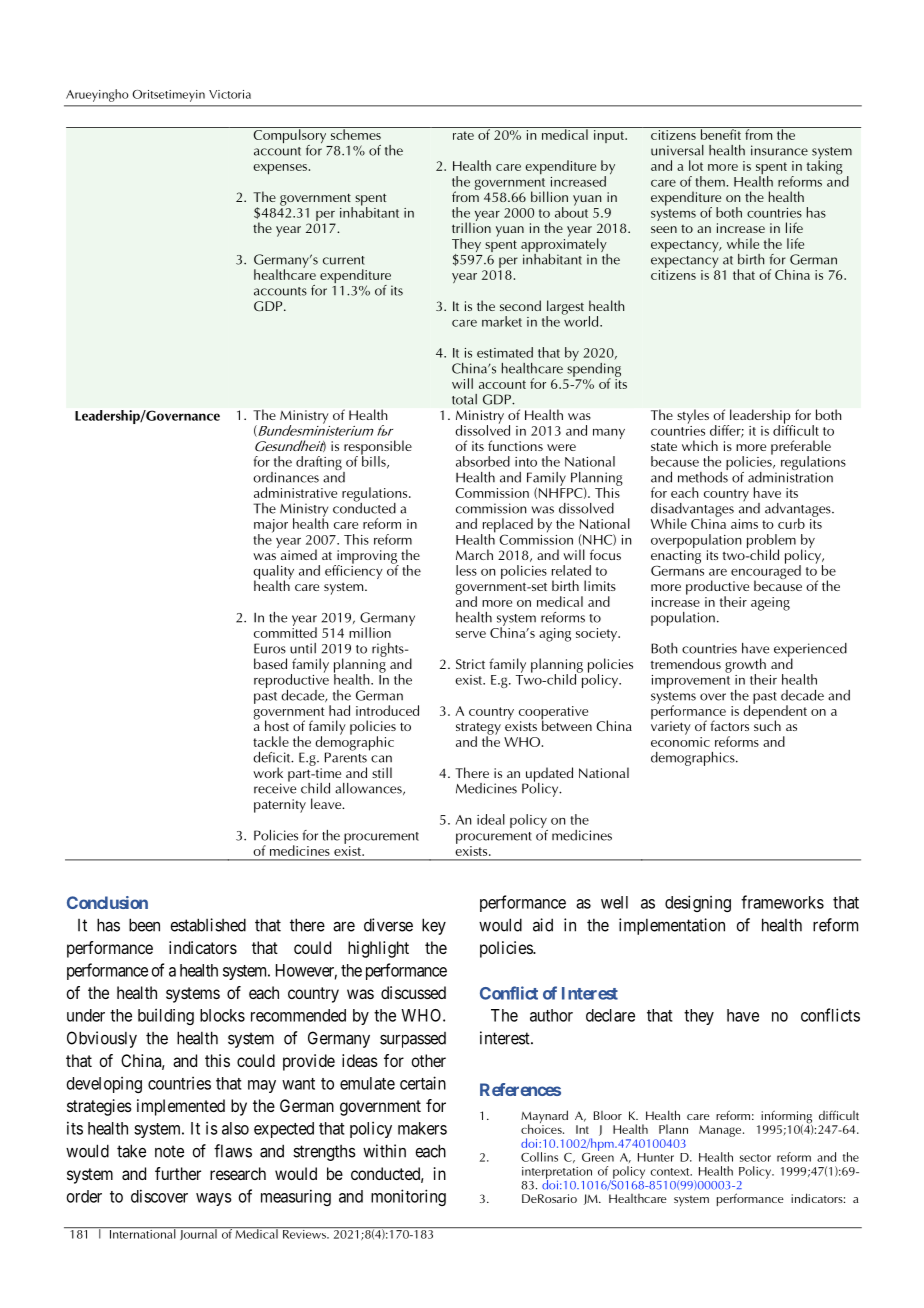 The image size is (924, 1308). I want to click on further, so click(178, 1173).
